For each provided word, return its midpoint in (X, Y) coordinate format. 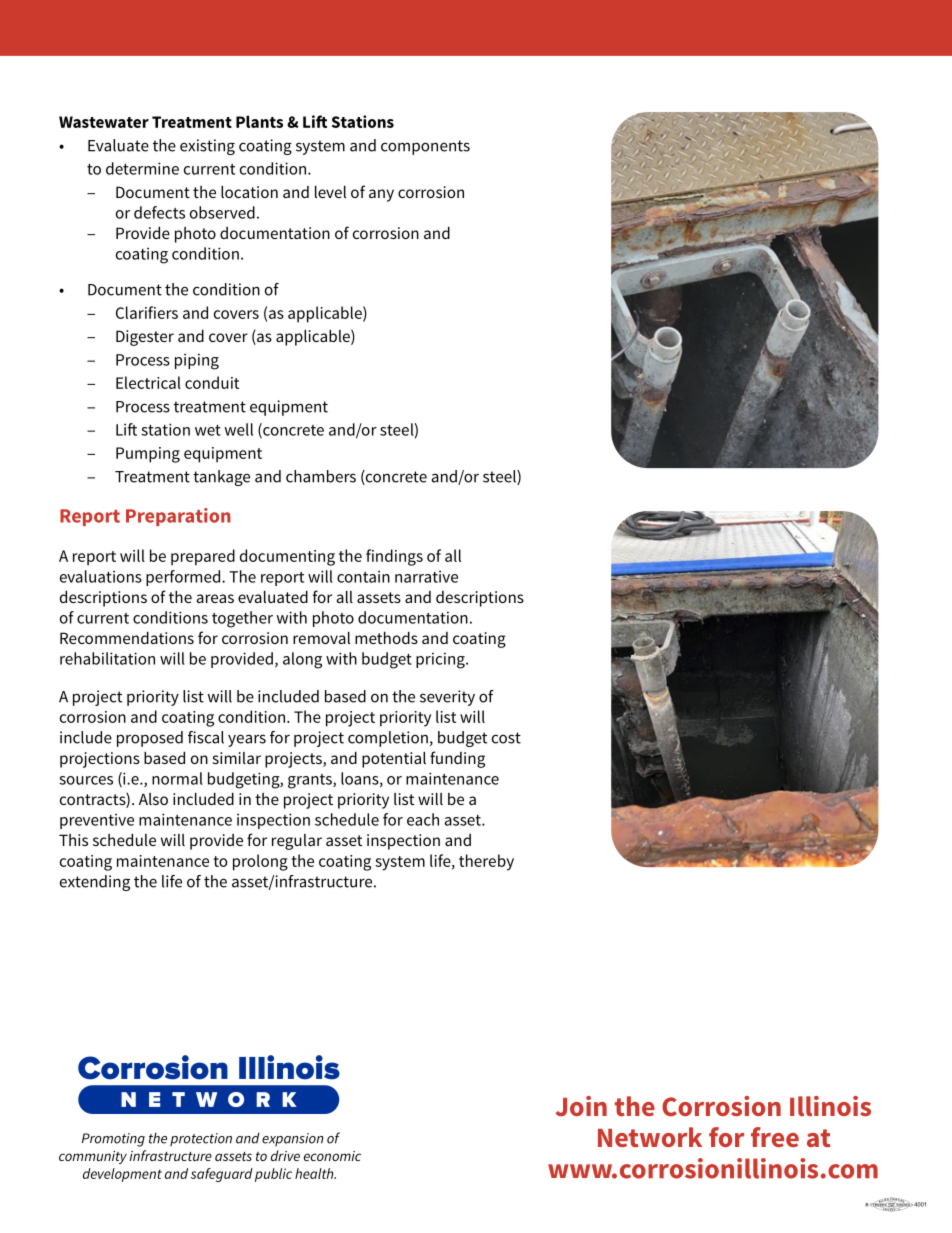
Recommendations (127, 638)
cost (506, 738)
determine (142, 168)
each (423, 819)
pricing (441, 660)
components (425, 147)
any (381, 195)
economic (332, 1156)
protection (201, 1139)
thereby (486, 862)
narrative (426, 576)
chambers (321, 476)
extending (95, 883)
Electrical (148, 382)
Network (650, 1137)
